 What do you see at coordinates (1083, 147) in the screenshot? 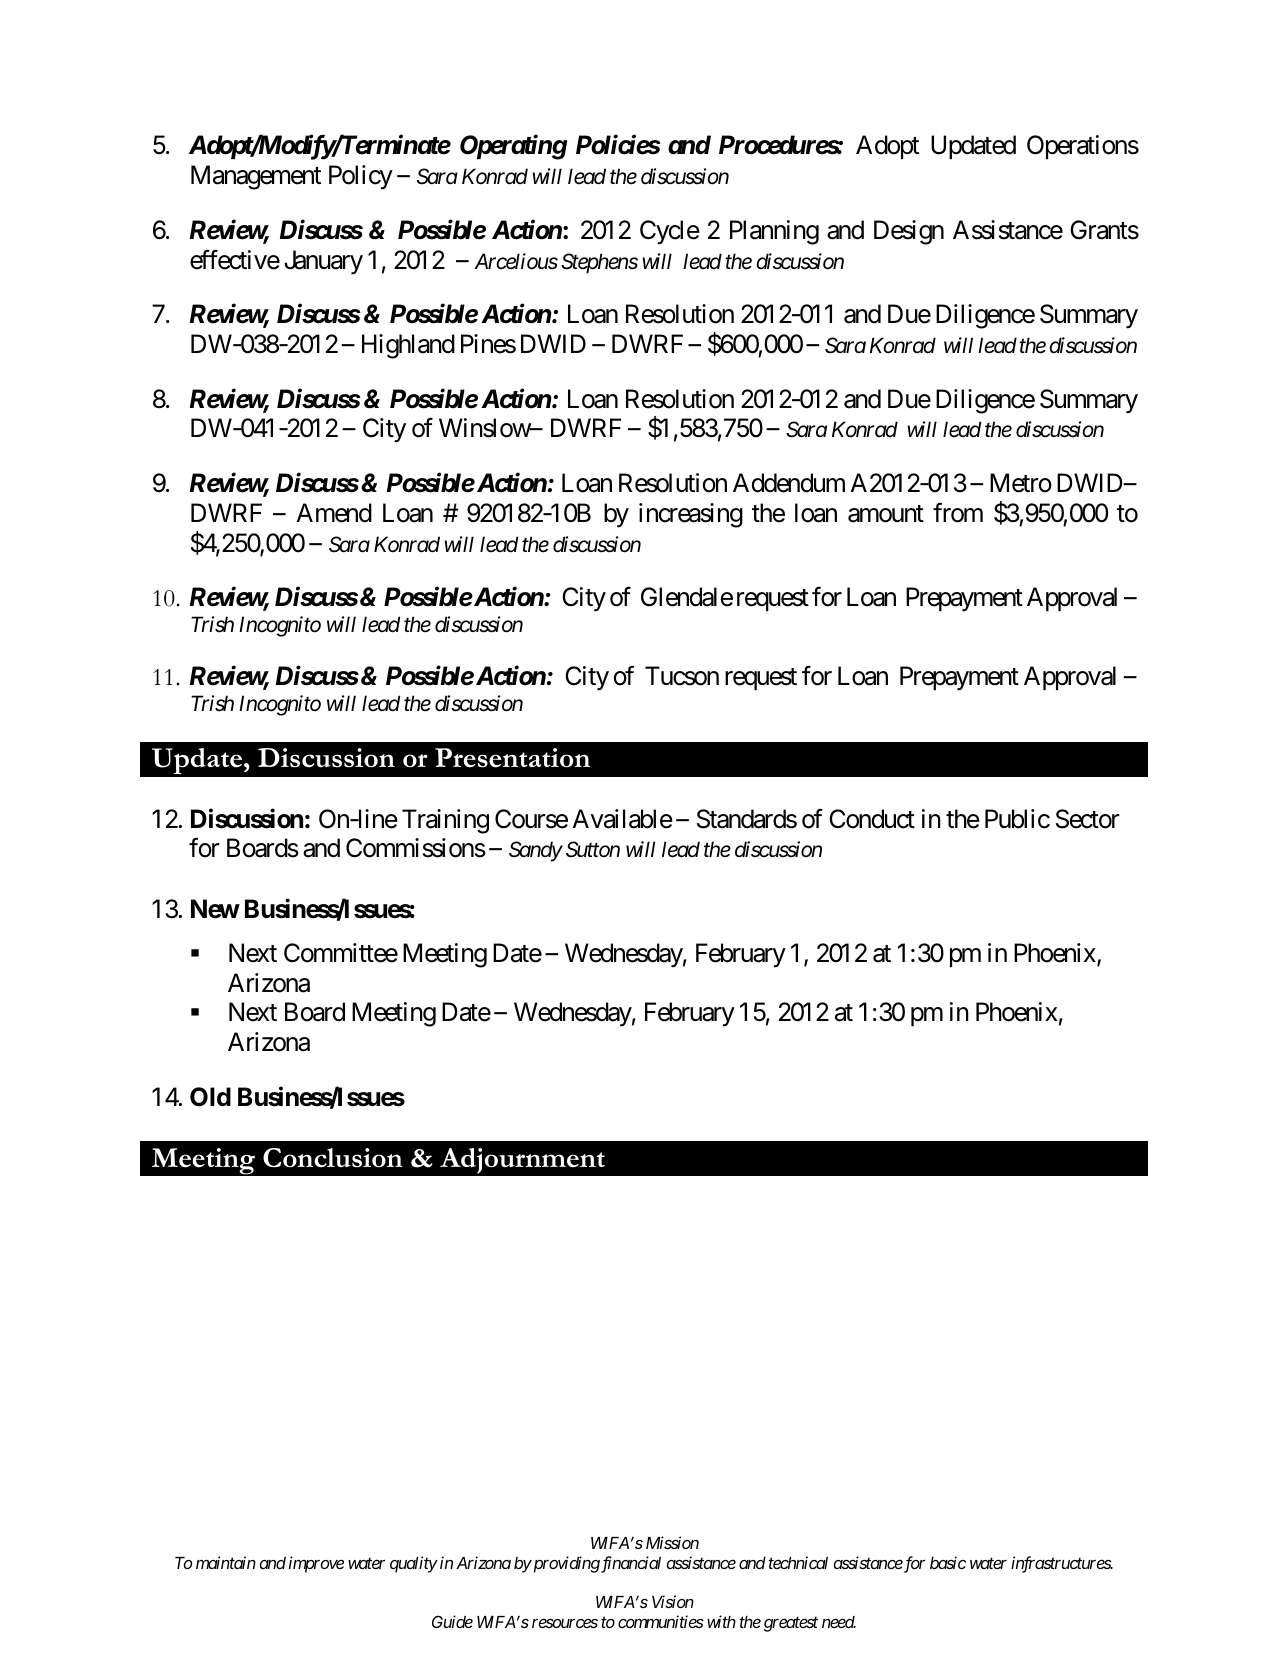
I see `Operations` at bounding box center [1083, 147].
